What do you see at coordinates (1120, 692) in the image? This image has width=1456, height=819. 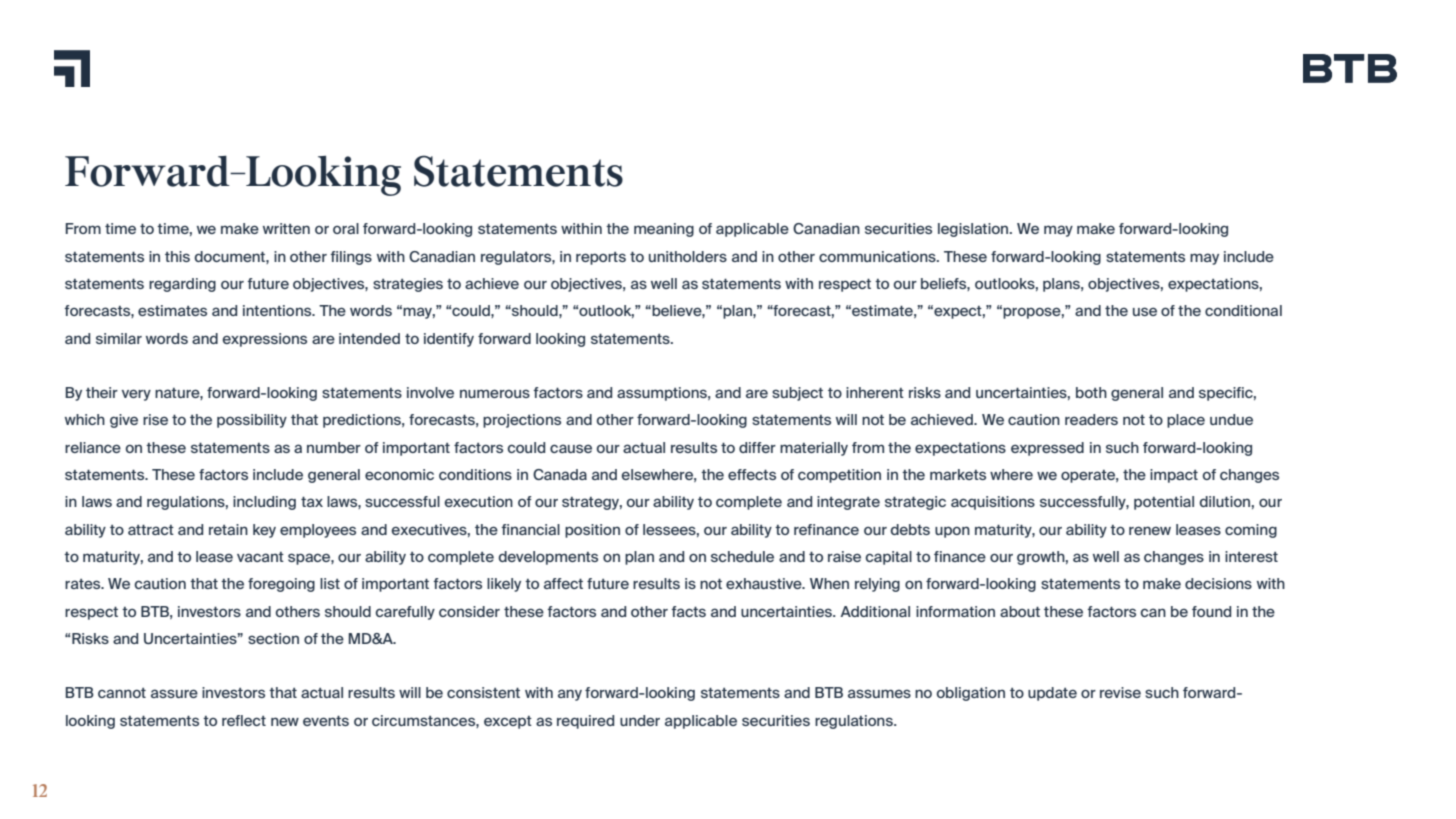 I see `revise` at bounding box center [1120, 692].
